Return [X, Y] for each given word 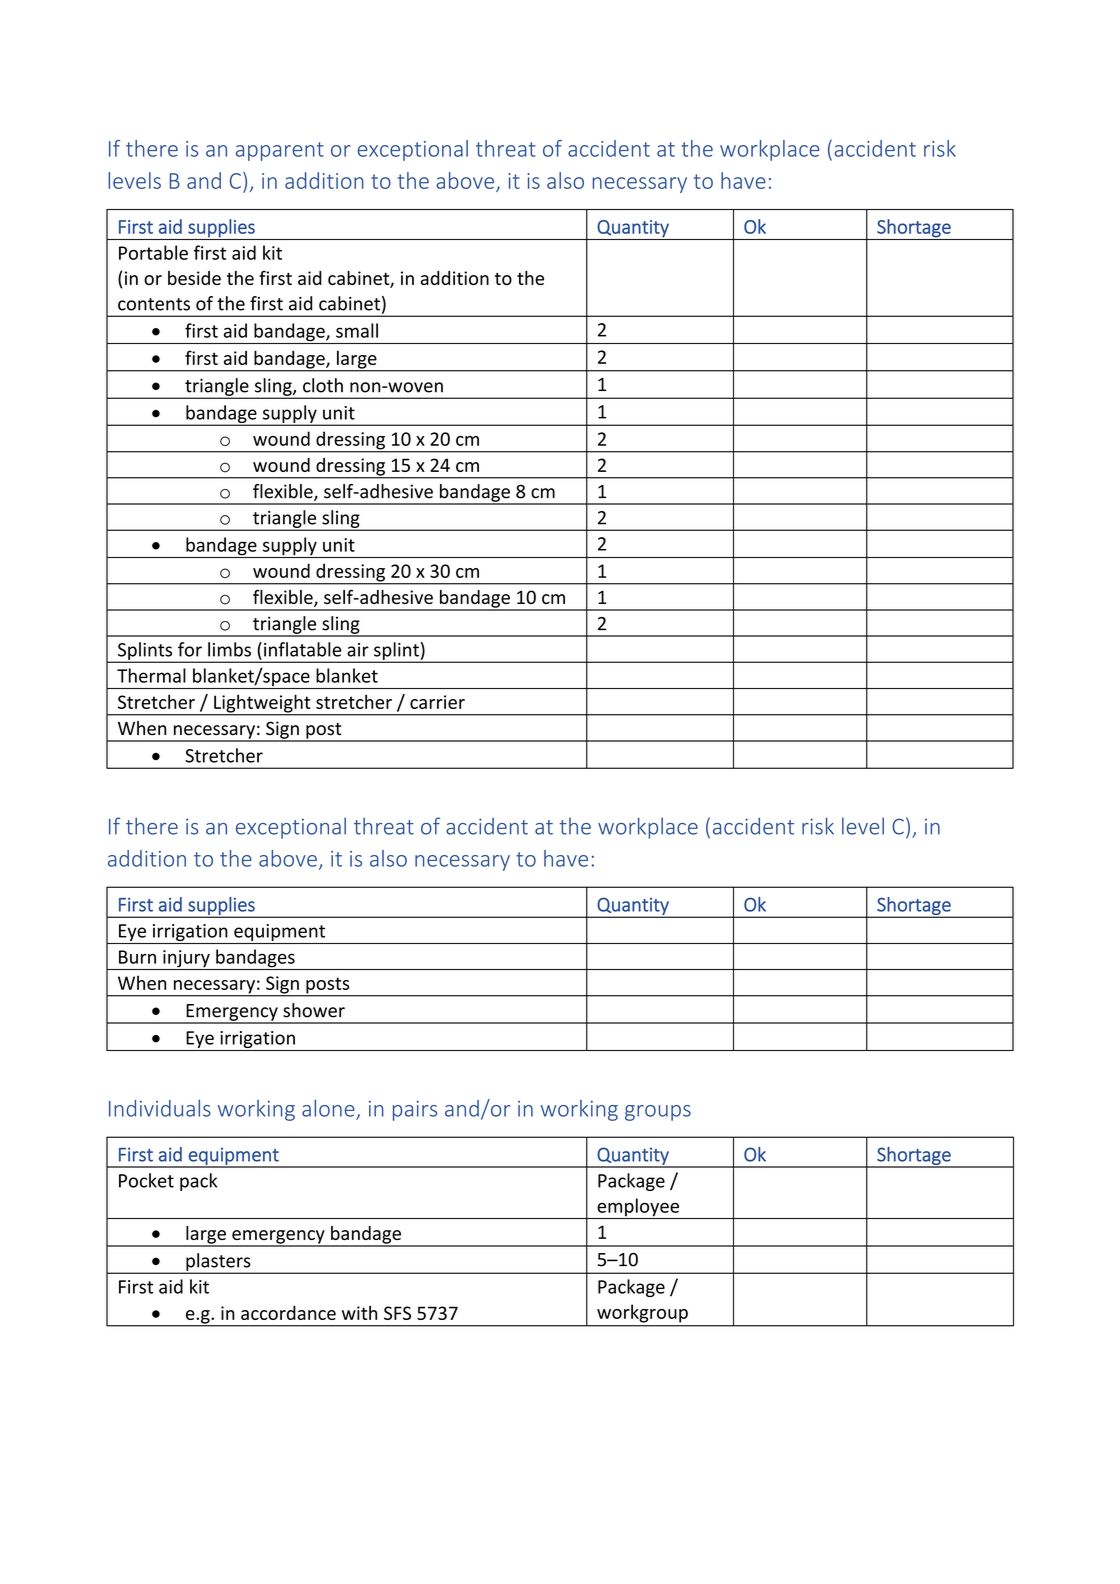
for [190, 649]
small [357, 330]
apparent [280, 151]
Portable [153, 252]
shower [314, 1010]
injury [186, 960]
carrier [437, 702]
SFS [397, 1313]
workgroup [642, 1314]
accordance [288, 1313]
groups [658, 1113]
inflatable [302, 649]
